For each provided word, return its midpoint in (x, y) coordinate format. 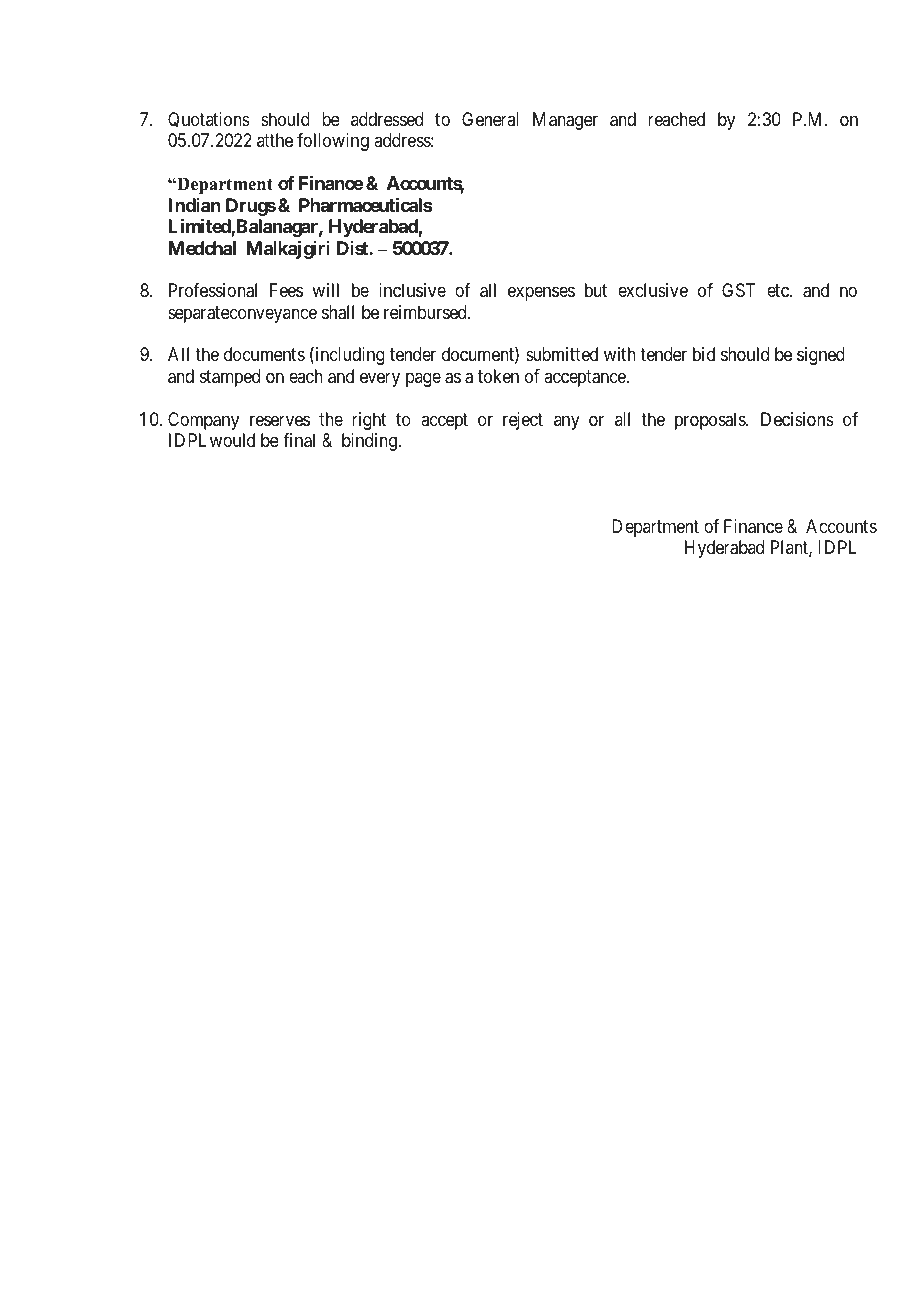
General (490, 119)
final (299, 440)
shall (338, 312)
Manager (565, 121)
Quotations (209, 120)
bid (704, 354)
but (596, 290)
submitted (562, 354)
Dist (353, 248)
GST (738, 290)
